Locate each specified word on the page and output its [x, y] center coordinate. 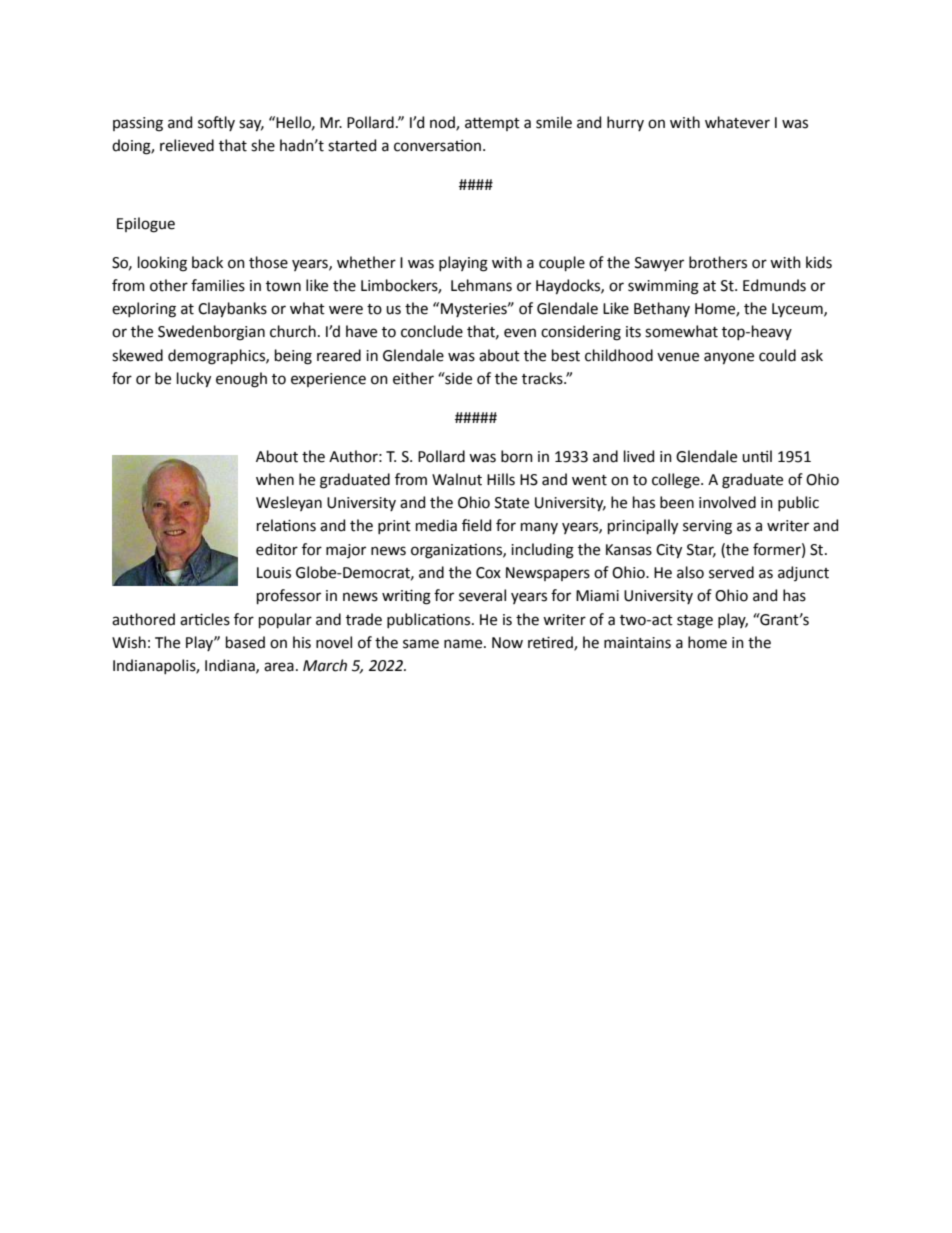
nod [443, 123]
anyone [729, 358]
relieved [187, 145]
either [413, 378]
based [245, 642]
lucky [194, 380]
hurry [625, 123]
